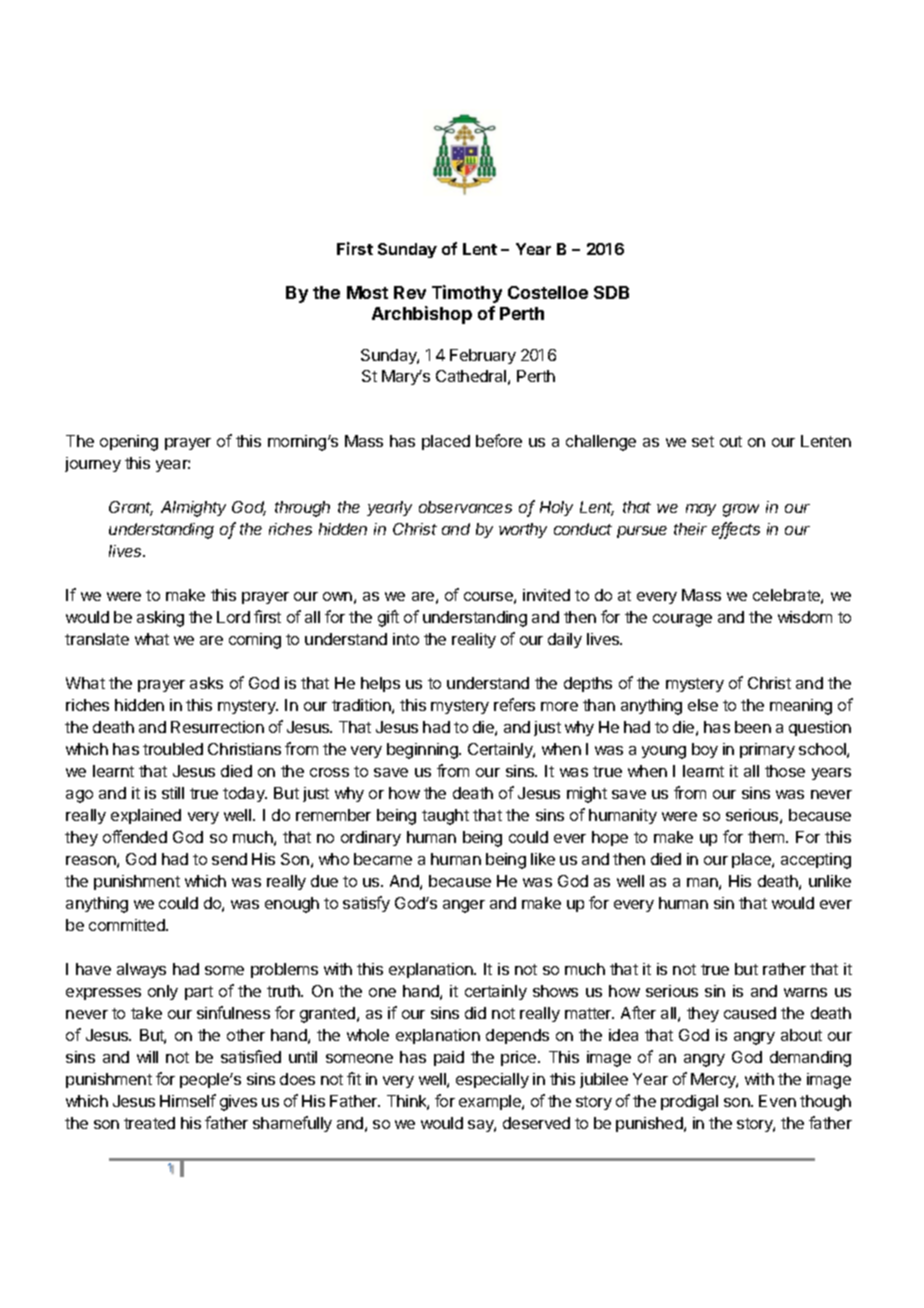  What do you see at coordinates (160, 619) in the page?
I see `asking` at bounding box center [160, 619].
